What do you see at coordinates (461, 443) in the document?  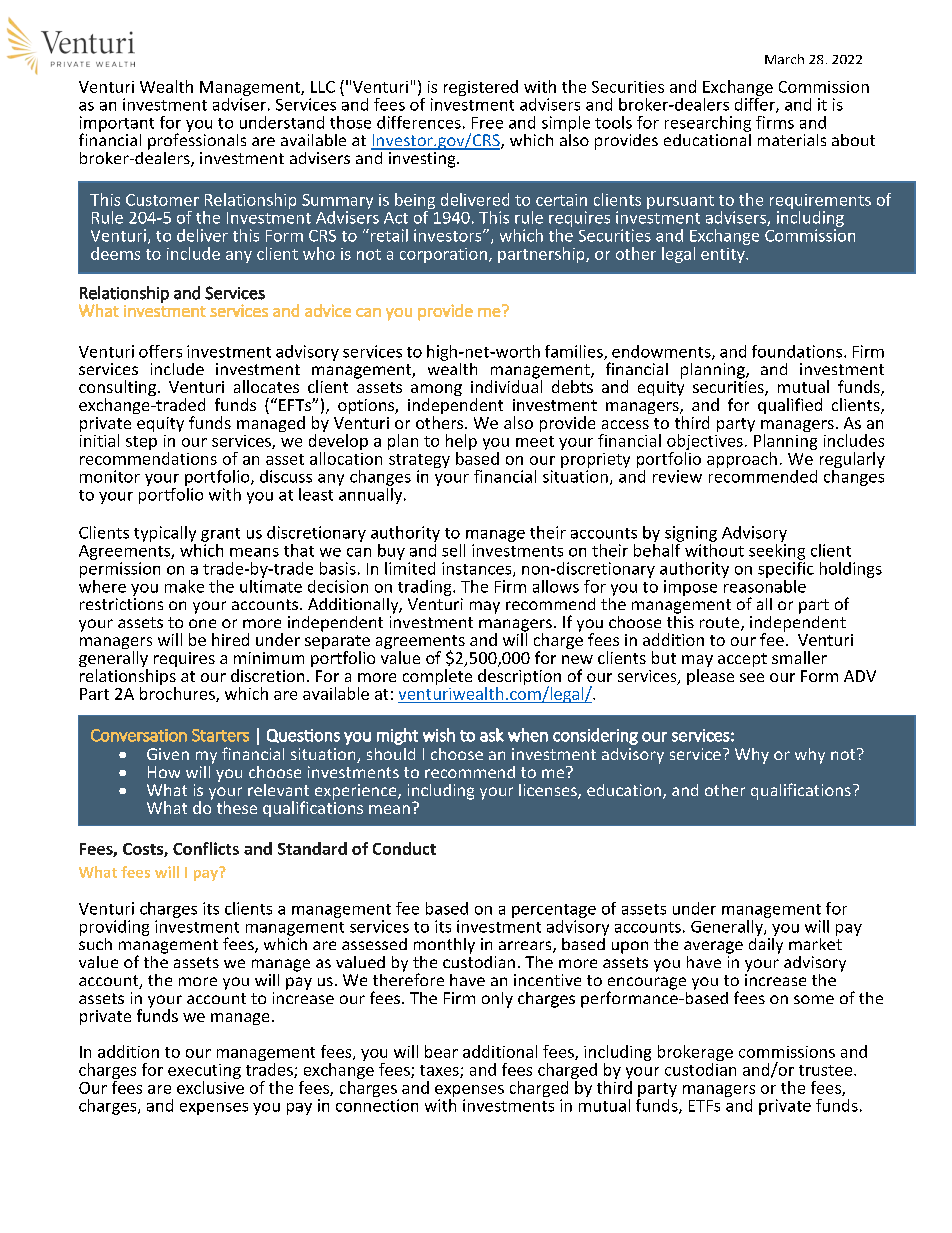 I see `help` at bounding box center [461, 443].
